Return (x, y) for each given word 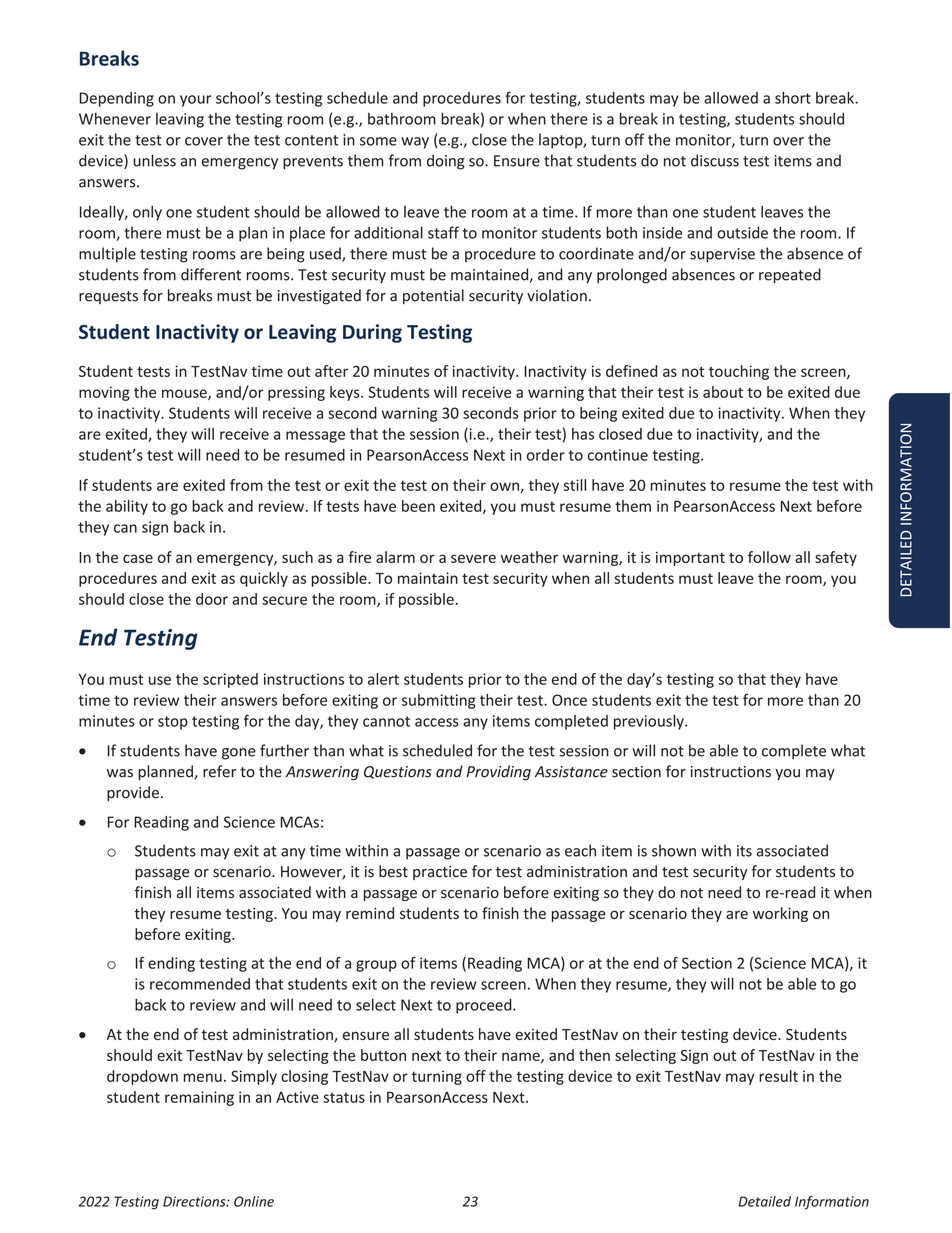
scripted (230, 680)
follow (769, 557)
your (196, 101)
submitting (438, 701)
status (344, 1097)
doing (446, 162)
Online (254, 1201)
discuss (715, 160)
